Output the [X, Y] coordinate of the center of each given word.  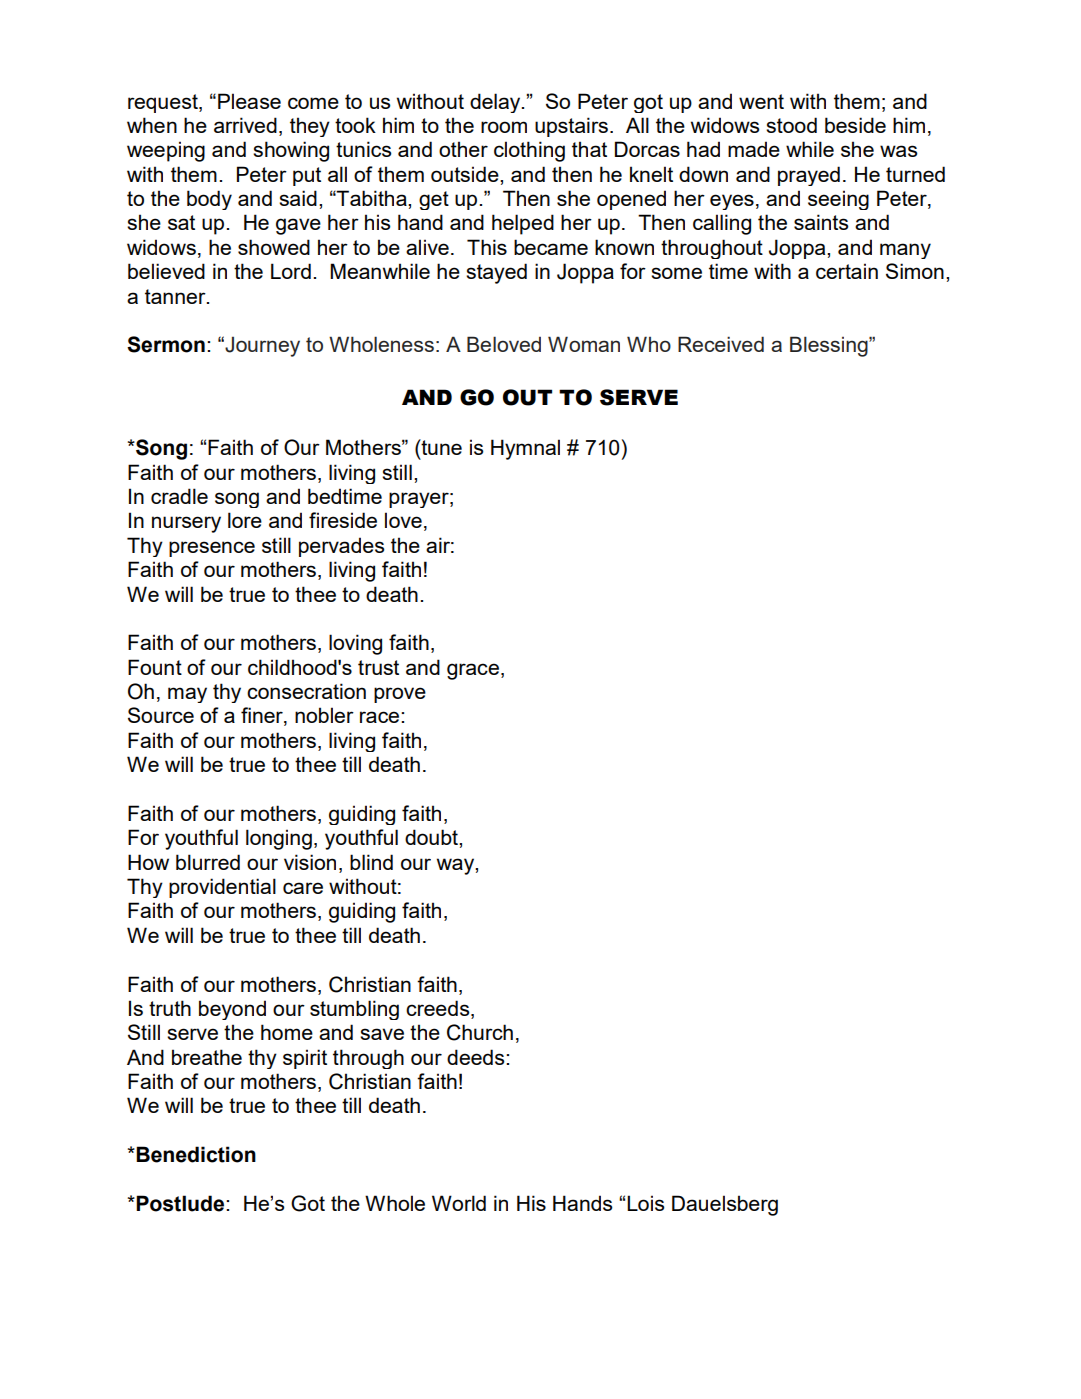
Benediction [196, 1154]
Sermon [166, 344]
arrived [245, 125]
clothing [529, 151]
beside [855, 125]
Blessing [830, 346]
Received [721, 344]
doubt [432, 837]
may [187, 695]
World [459, 1203]
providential [222, 888]
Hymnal [525, 449]
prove [400, 695]
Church [480, 1032]
